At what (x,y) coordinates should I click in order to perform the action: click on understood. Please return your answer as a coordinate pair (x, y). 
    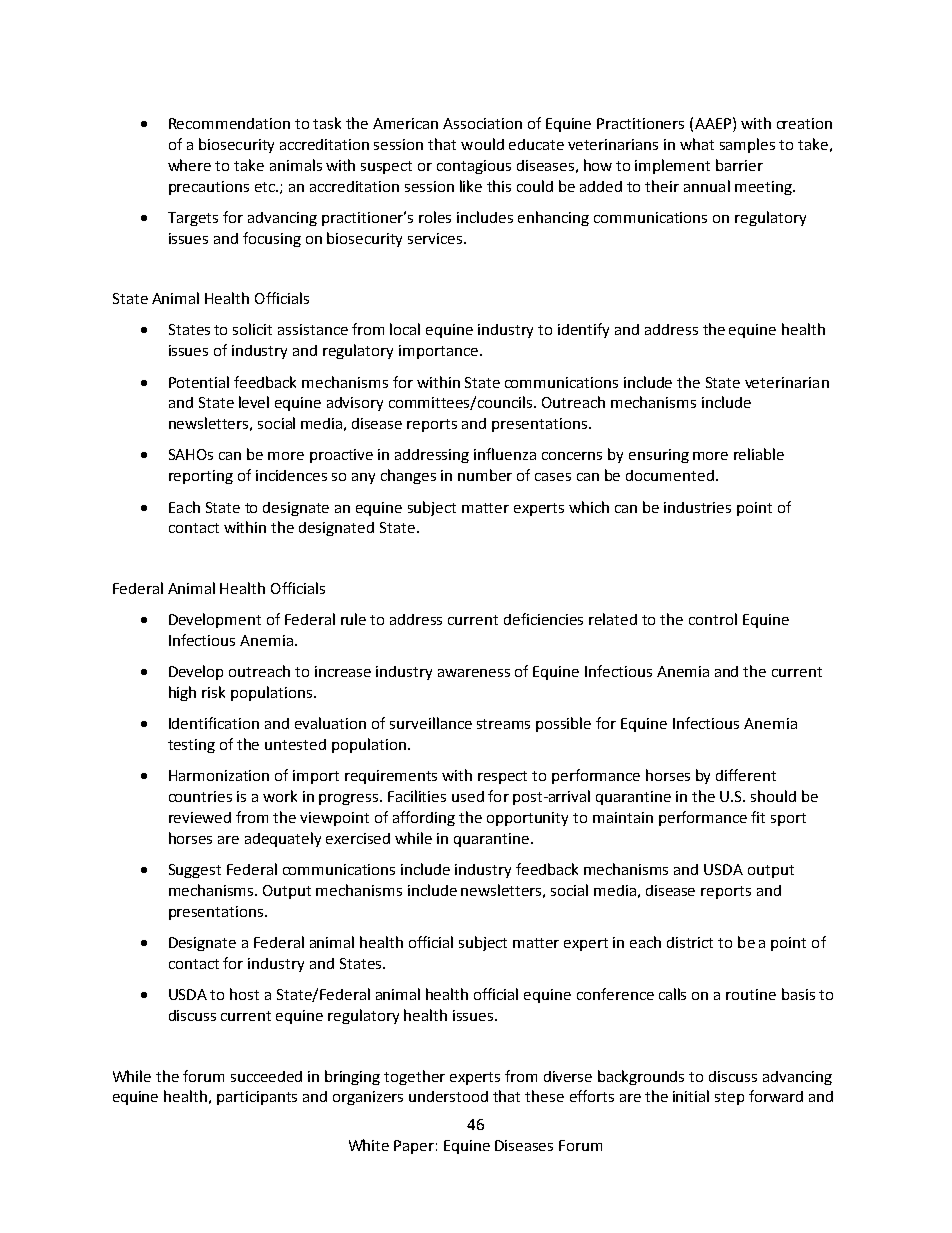
    Looking at the image, I should click on (448, 1096).
